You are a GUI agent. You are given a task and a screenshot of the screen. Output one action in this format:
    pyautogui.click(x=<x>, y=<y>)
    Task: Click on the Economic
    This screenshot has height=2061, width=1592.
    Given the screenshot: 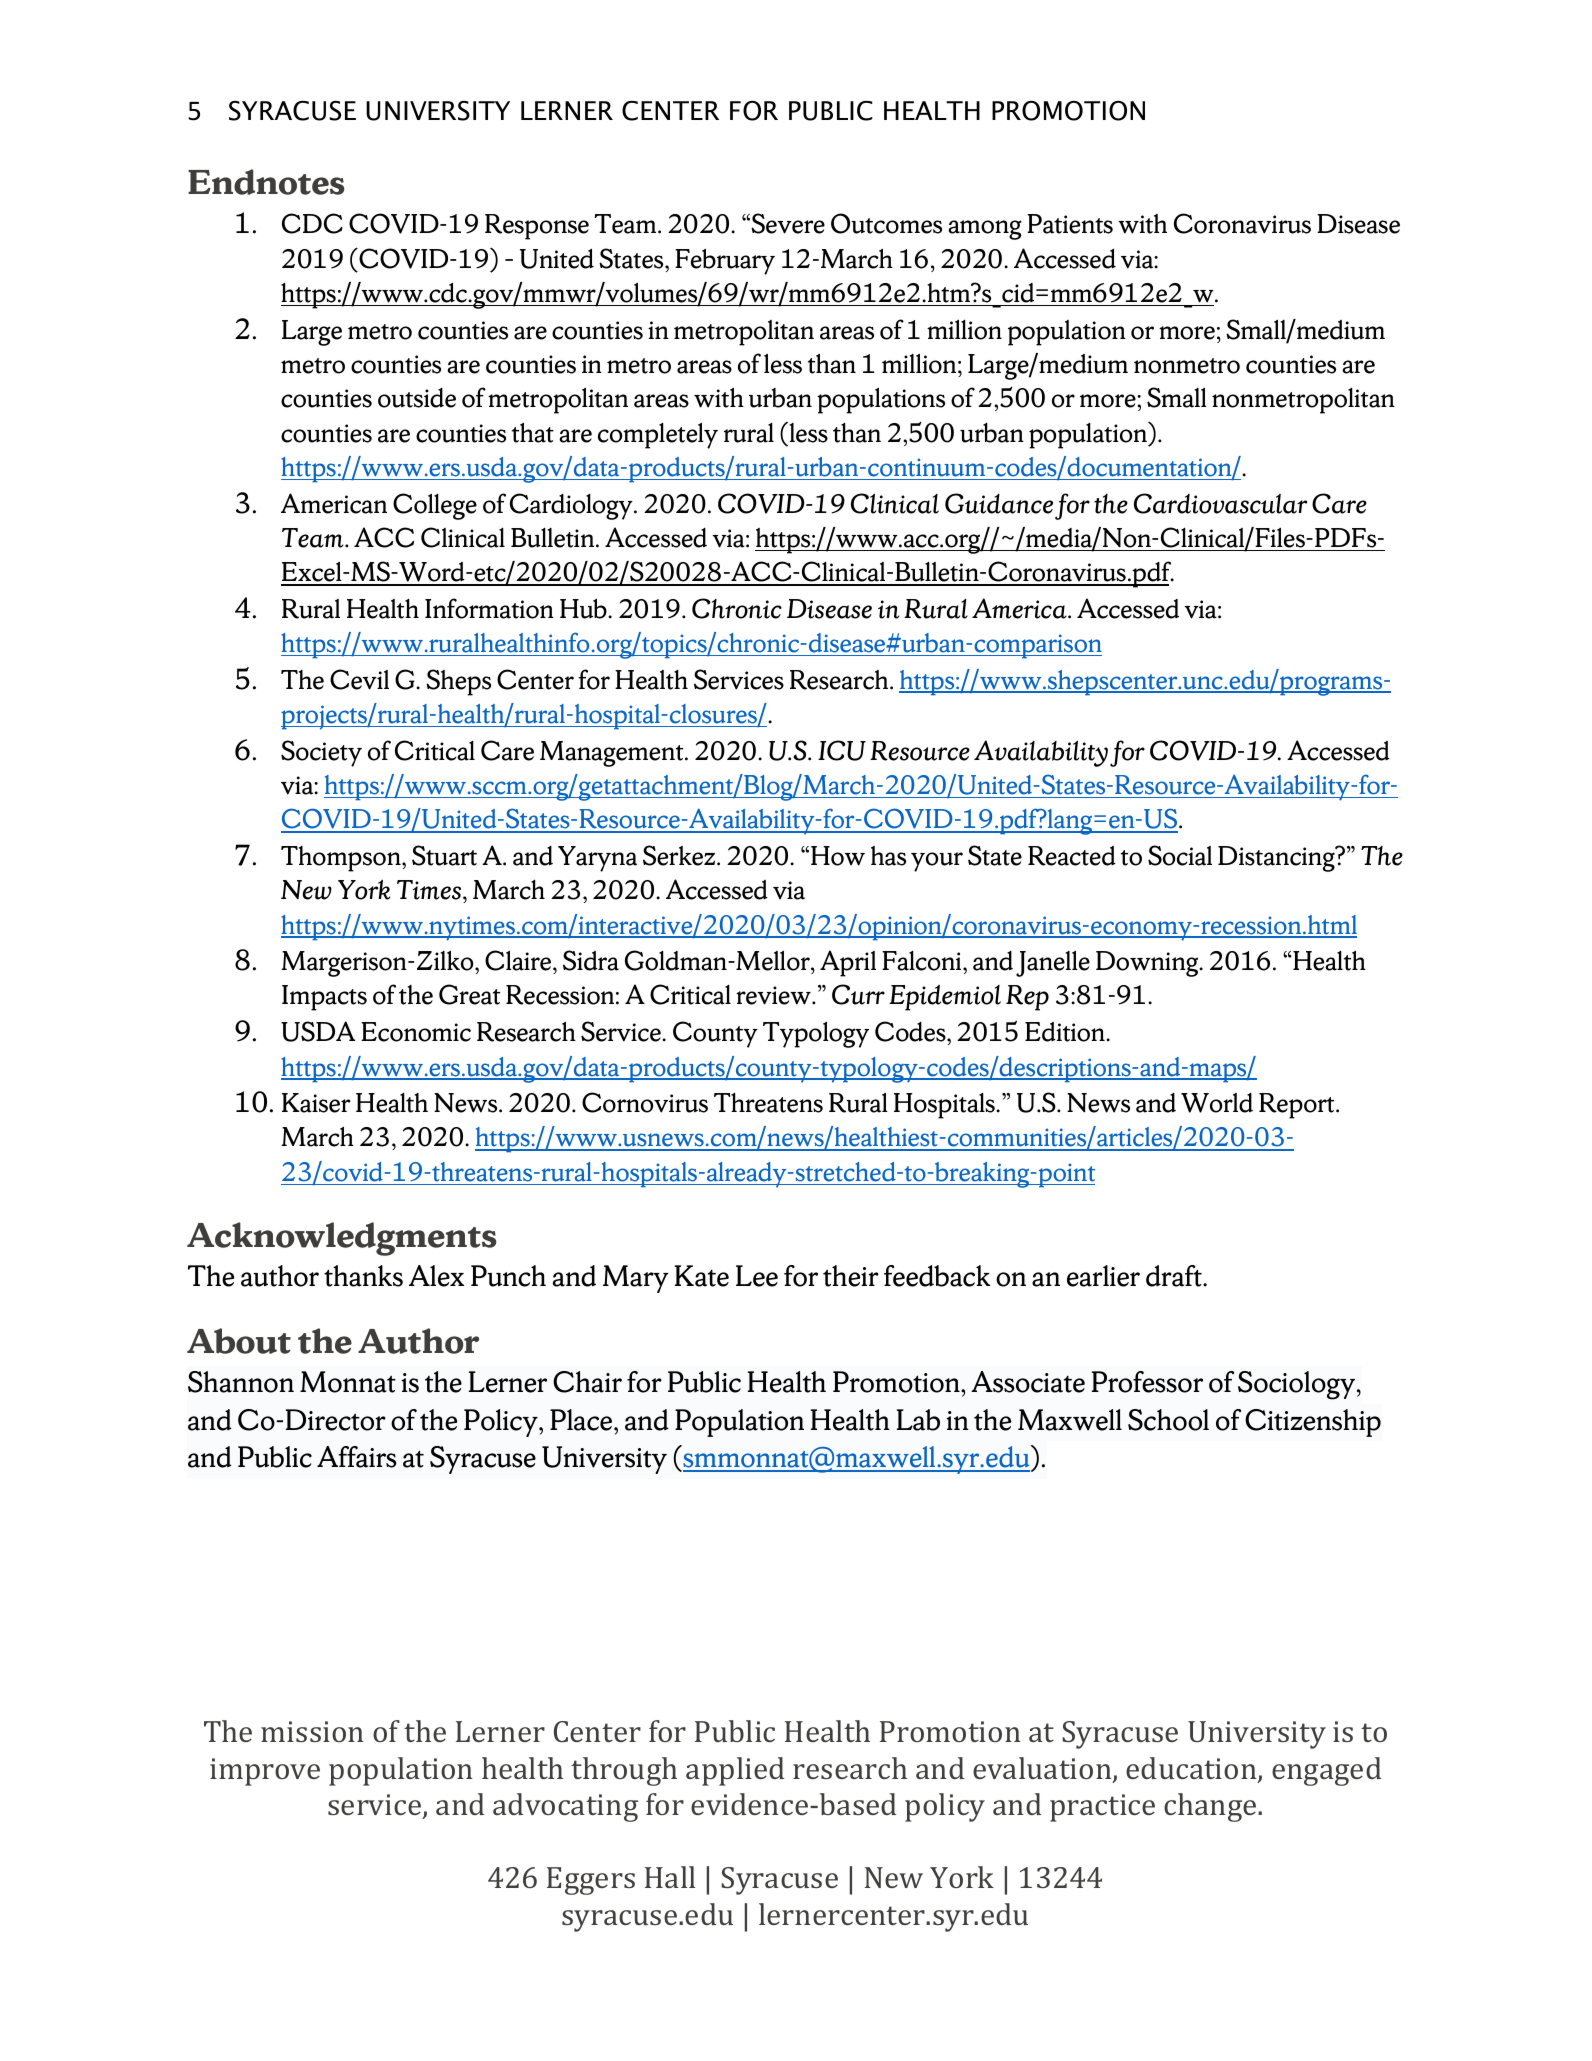 What is the action you would take?
    pyautogui.click(x=416, y=1032)
